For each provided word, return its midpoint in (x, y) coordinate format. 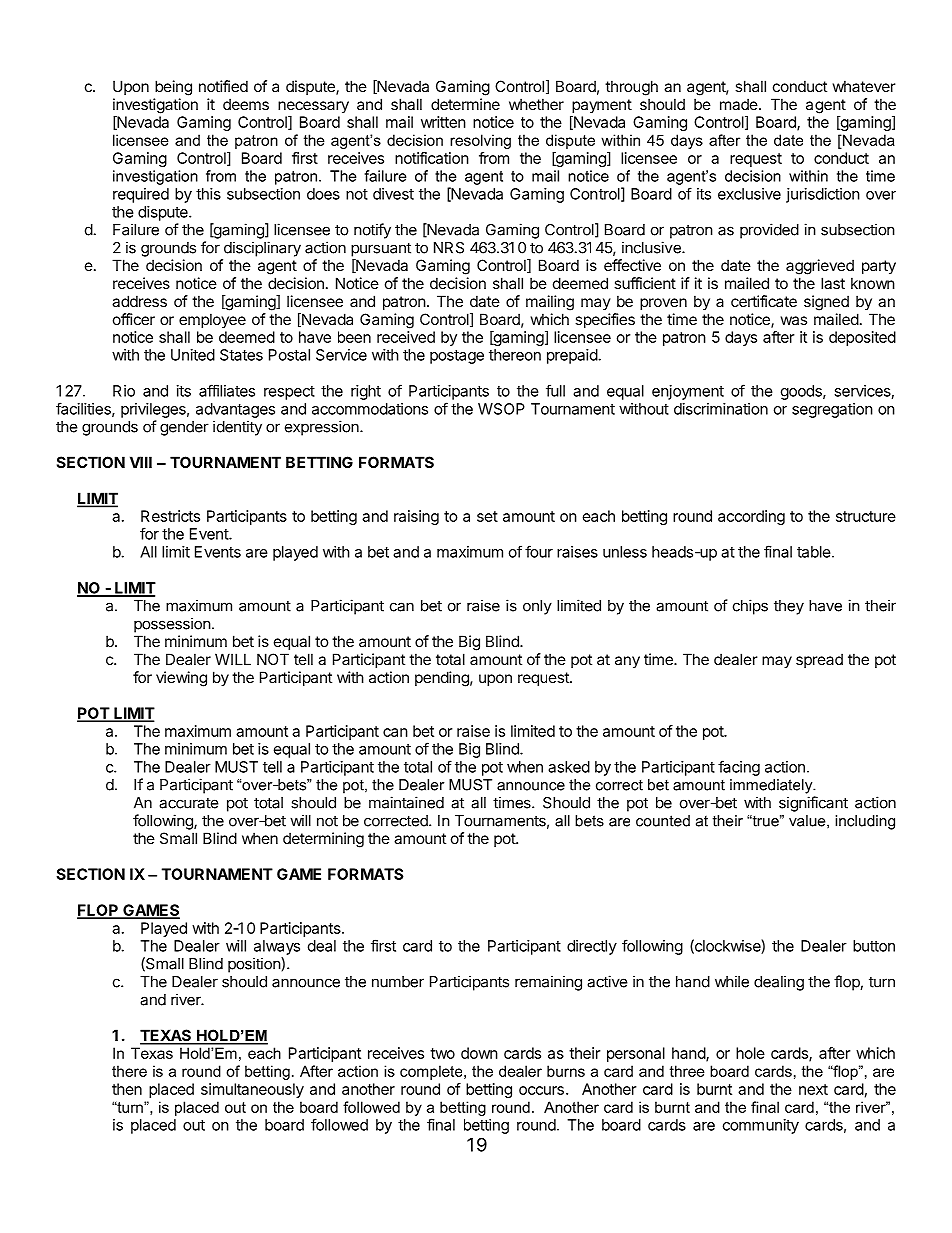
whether (536, 104)
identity (237, 428)
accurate (189, 803)
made (740, 104)
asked (569, 767)
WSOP (501, 409)
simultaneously (252, 1090)
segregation (832, 410)
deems (246, 104)
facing (739, 768)
